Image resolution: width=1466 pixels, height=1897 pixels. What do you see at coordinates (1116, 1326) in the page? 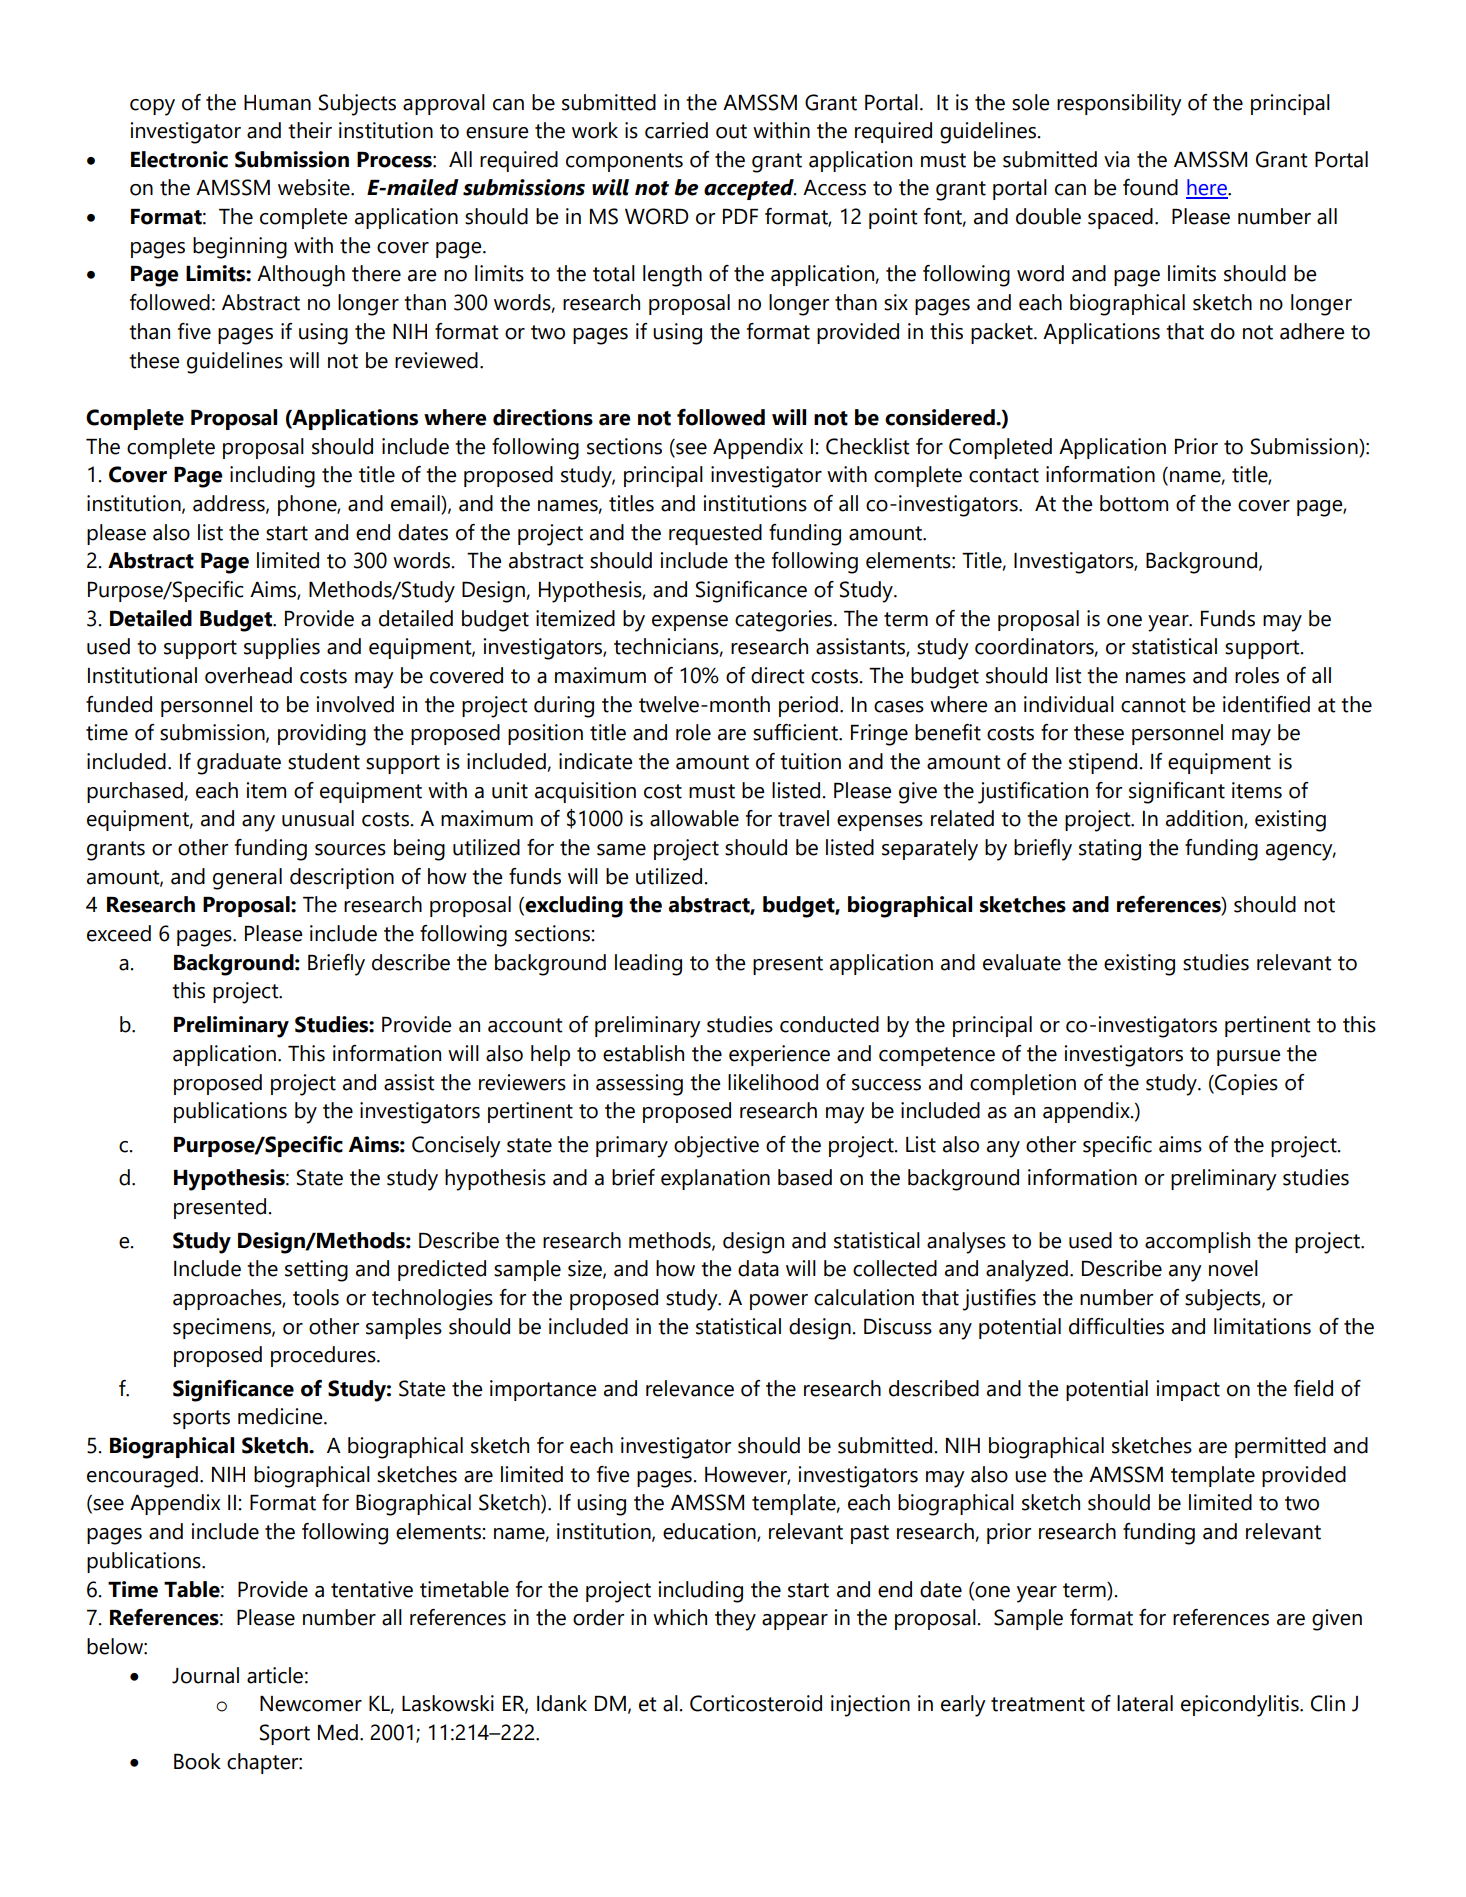
I see `difficulties` at bounding box center [1116, 1326].
